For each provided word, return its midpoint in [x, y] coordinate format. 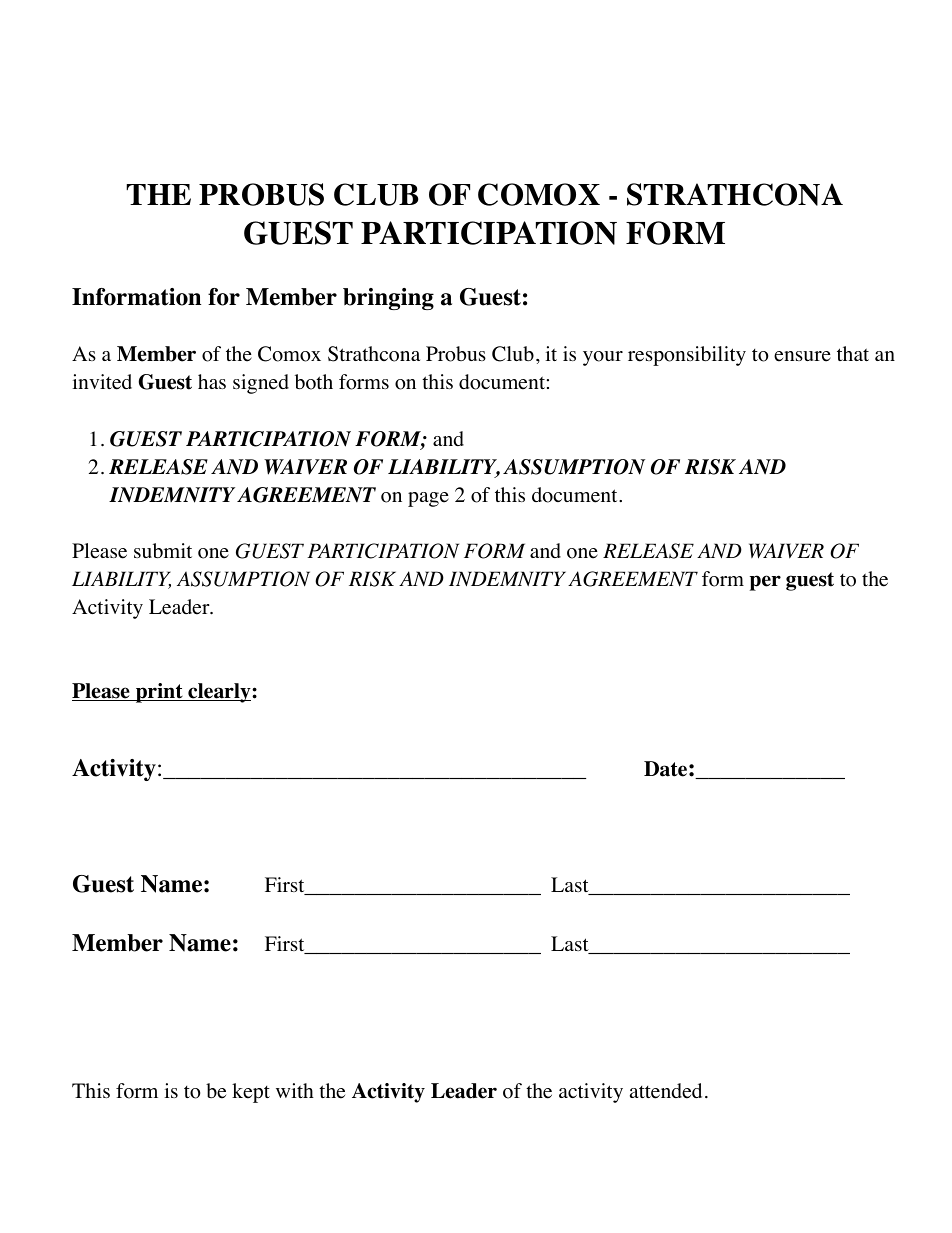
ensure [802, 356]
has [212, 381]
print [159, 693]
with [295, 1090]
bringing [388, 299]
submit [163, 550]
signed [261, 384]
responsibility [687, 356]
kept [251, 1093]
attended [666, 1091]
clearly [219, 693]
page [428, 499]
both [314, 382]
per [765, 583]
